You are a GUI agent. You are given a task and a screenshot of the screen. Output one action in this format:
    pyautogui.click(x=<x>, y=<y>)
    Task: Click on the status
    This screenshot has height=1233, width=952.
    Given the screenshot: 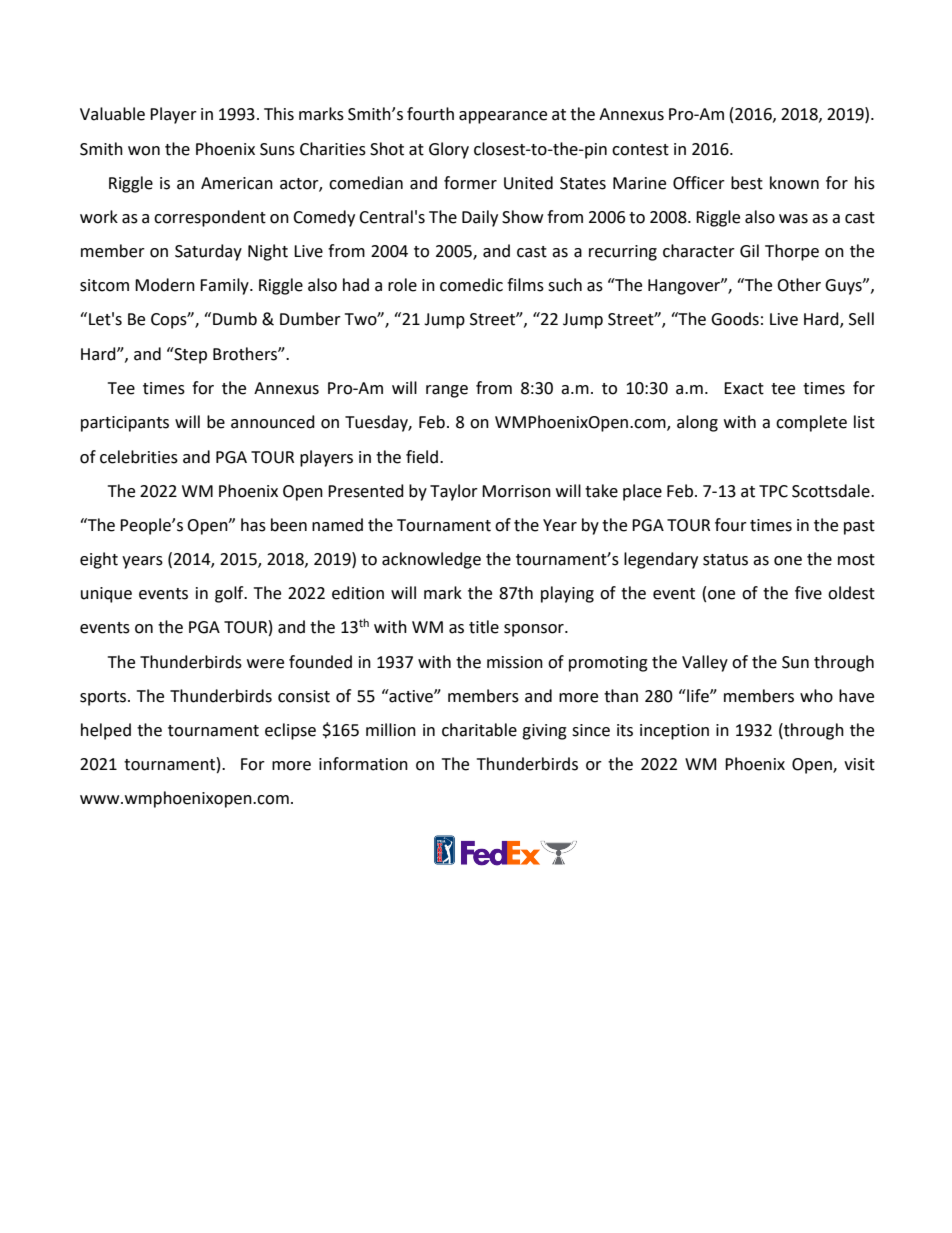 What is the action you would take?
    pyautogui.click(x=725, y=560)
